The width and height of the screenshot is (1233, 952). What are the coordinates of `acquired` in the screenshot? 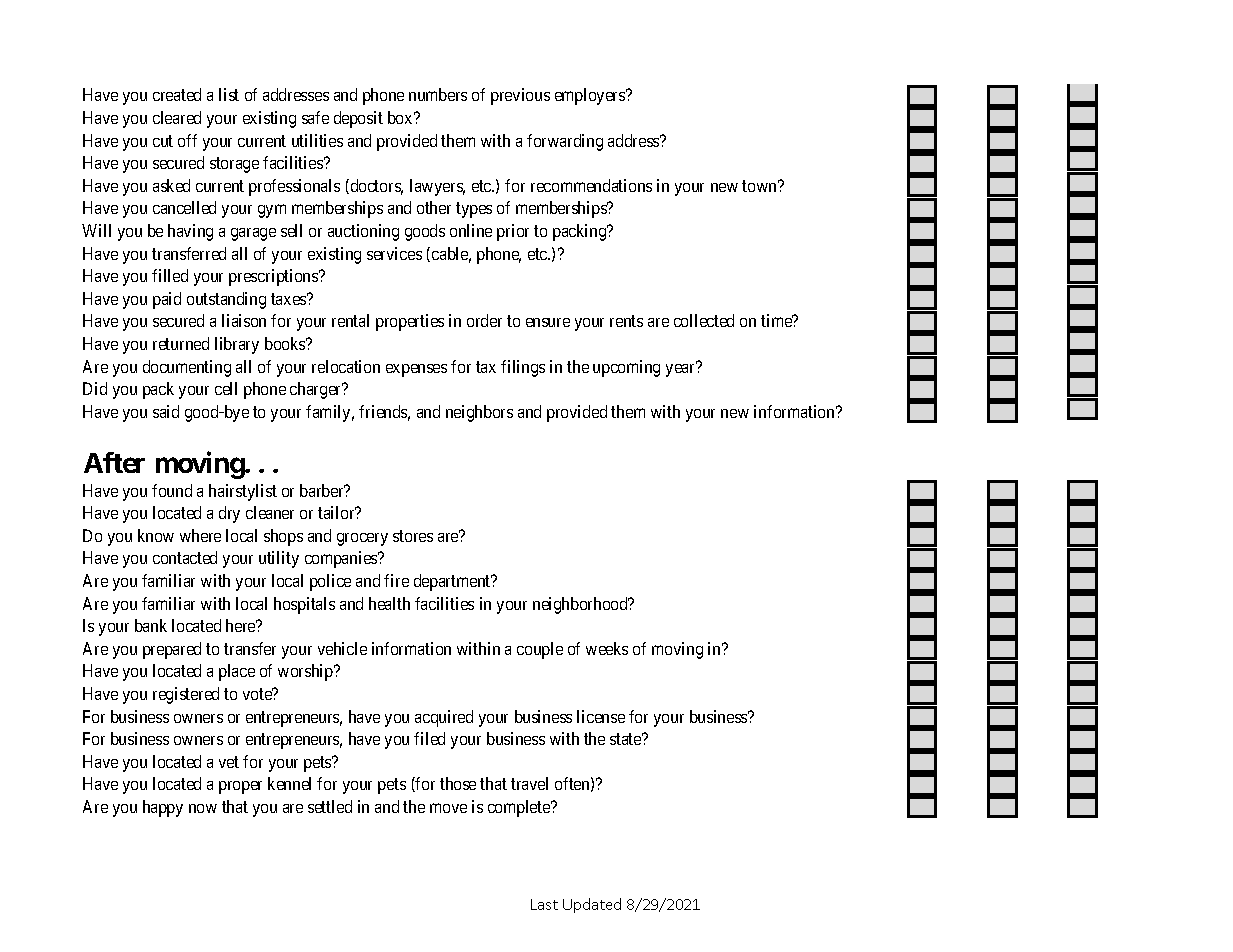 It's located at (444, 718).
